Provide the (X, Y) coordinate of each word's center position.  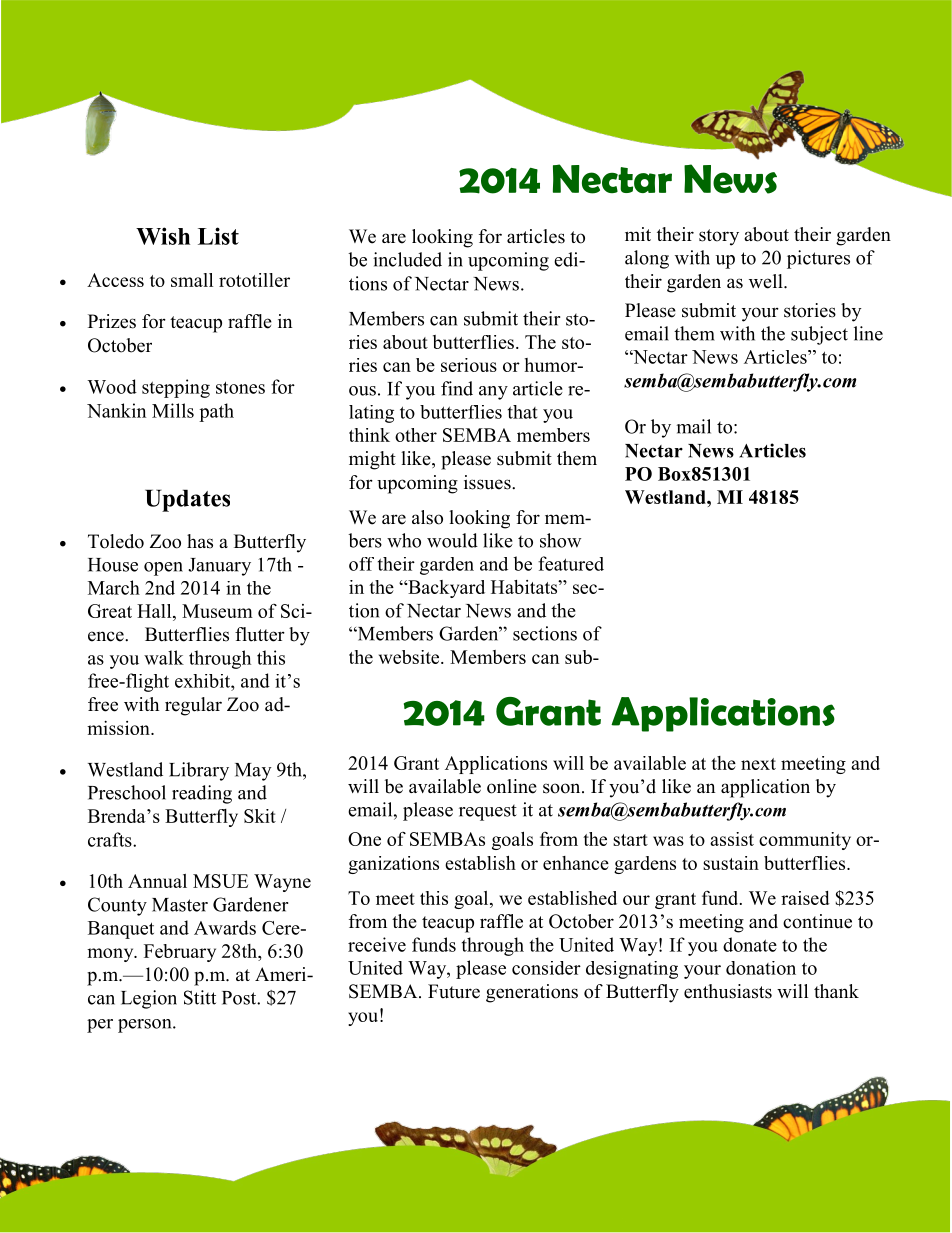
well (767, 281)
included (407, 259)
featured (571, 563)
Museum (217, 611)
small (192, 280)
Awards (225, 927)
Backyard (445, 589)
